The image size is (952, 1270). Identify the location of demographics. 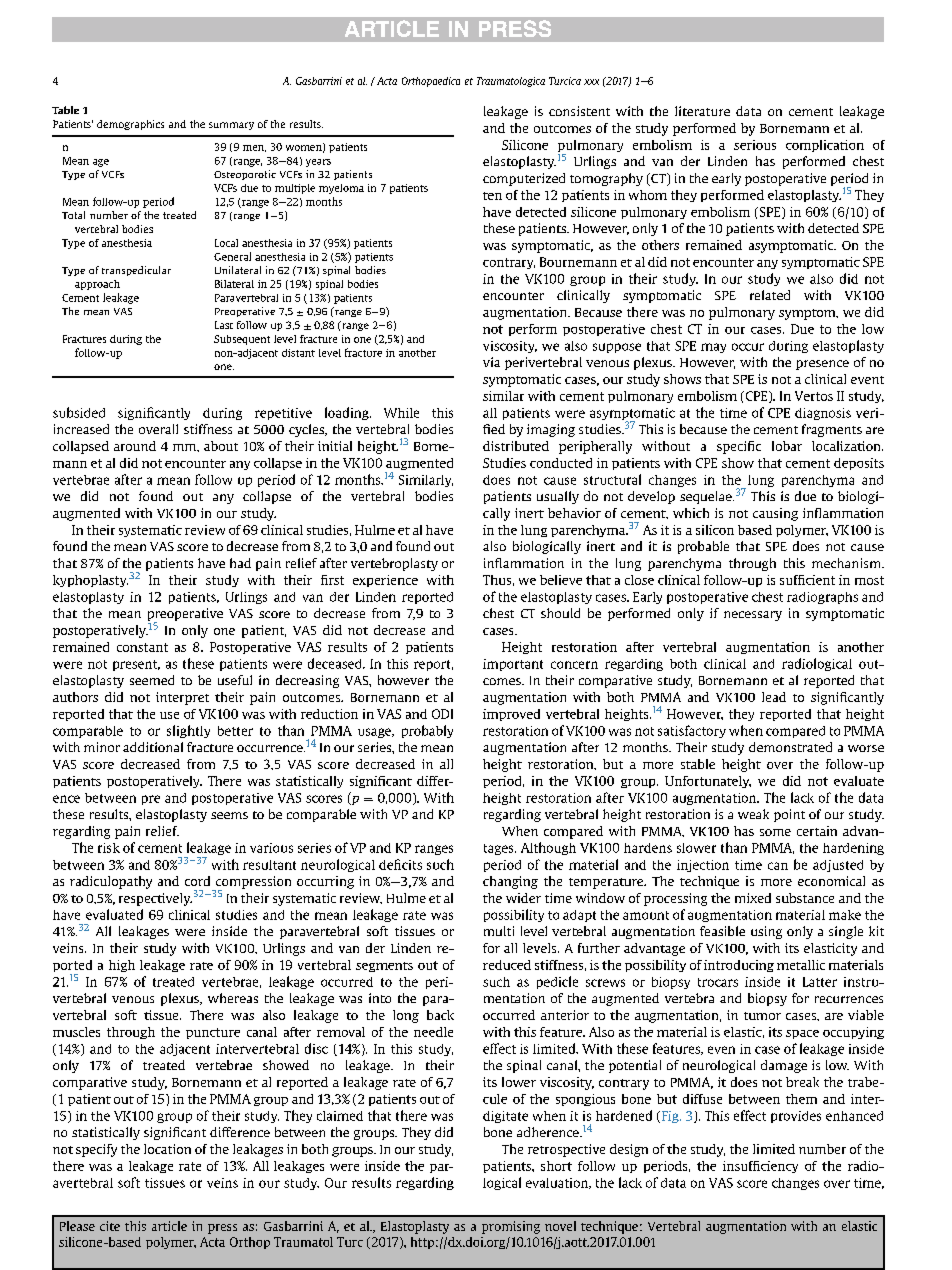
(130, 125).
